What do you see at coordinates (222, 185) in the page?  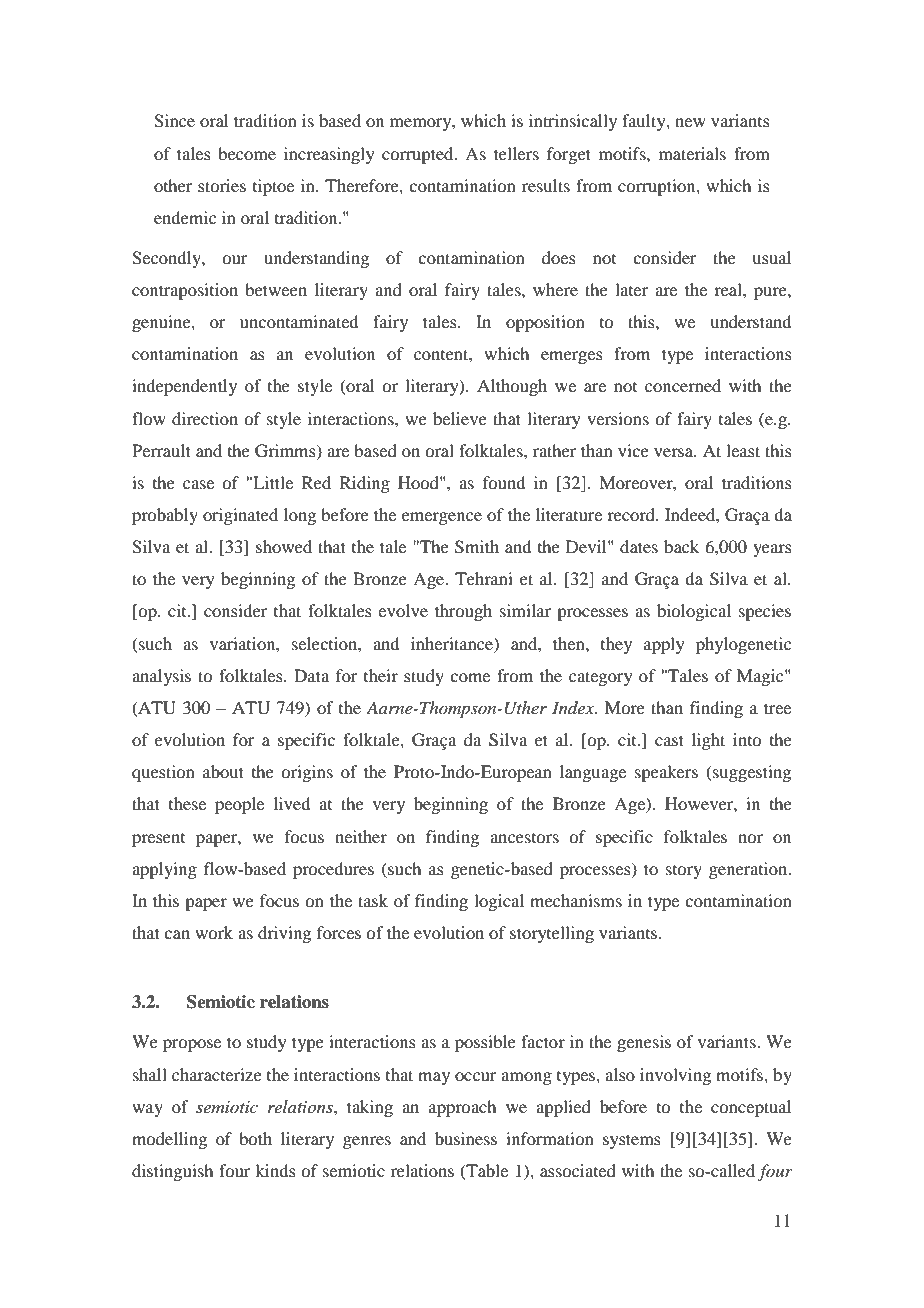 I see `stories` at bounding box center [222, 185].
